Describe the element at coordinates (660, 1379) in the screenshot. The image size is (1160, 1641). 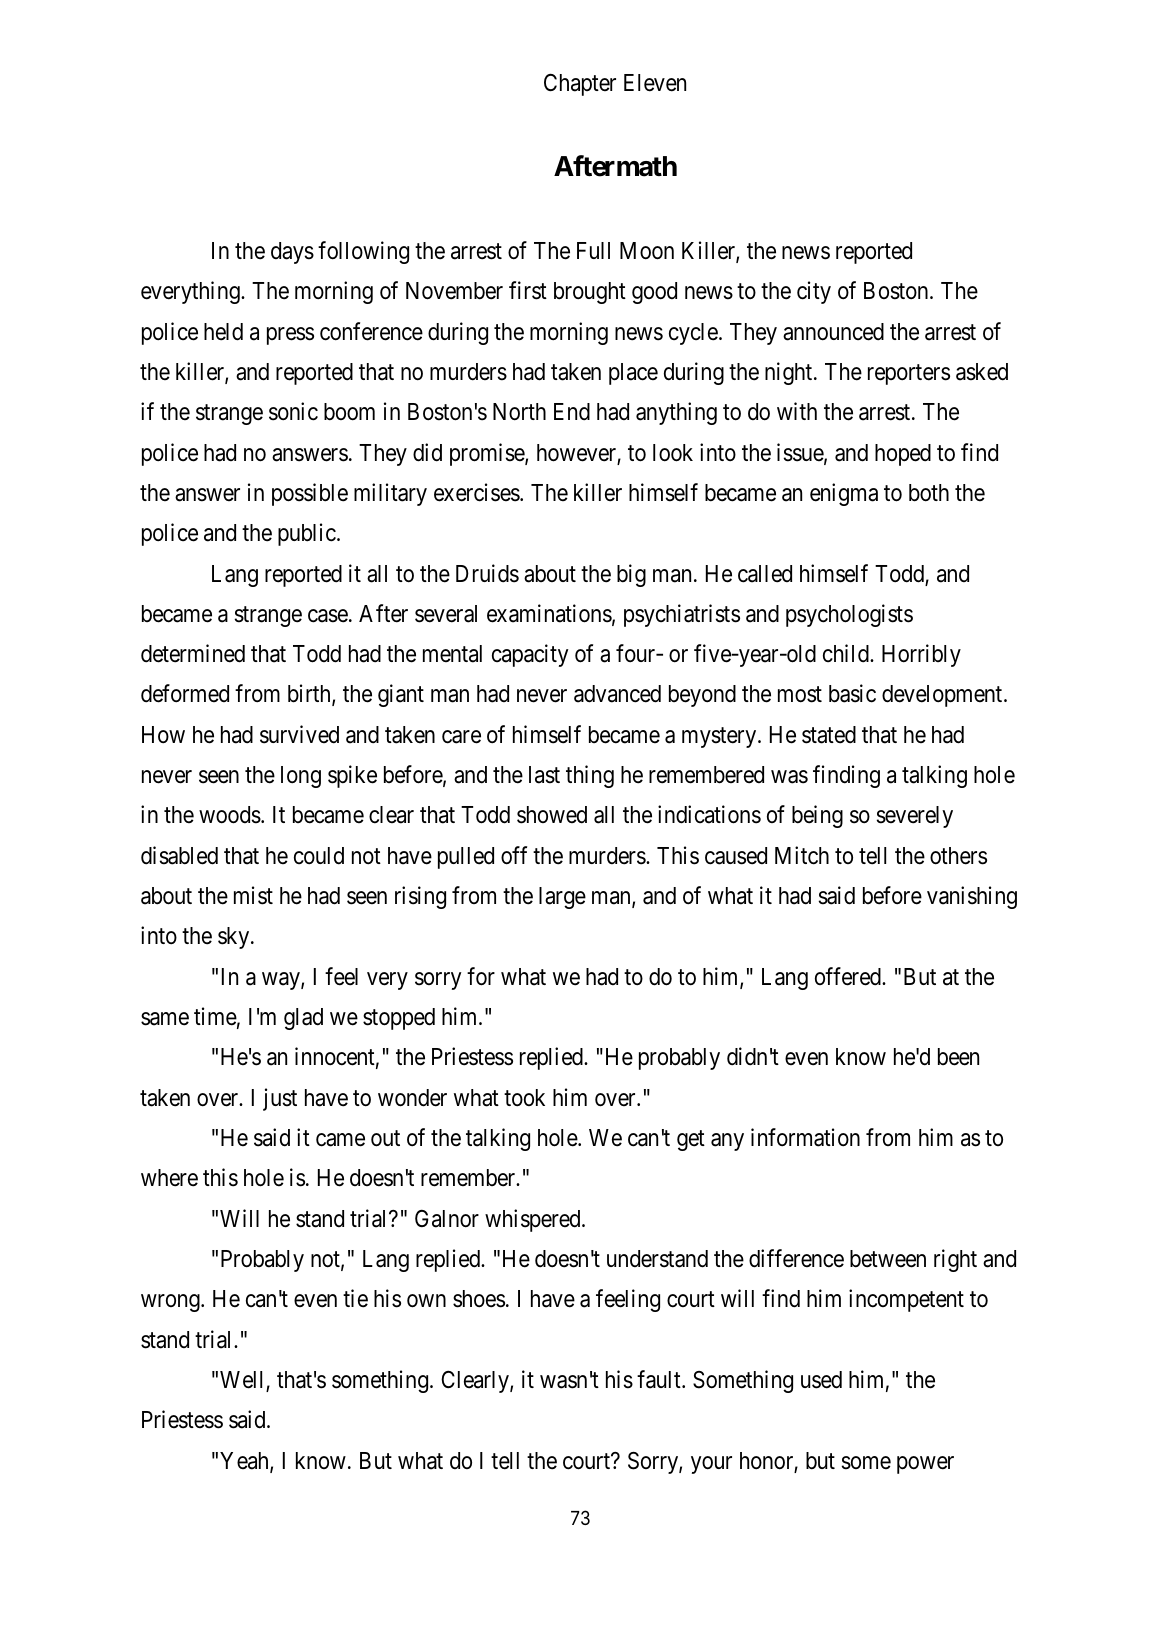
I see `fault` at that location.
